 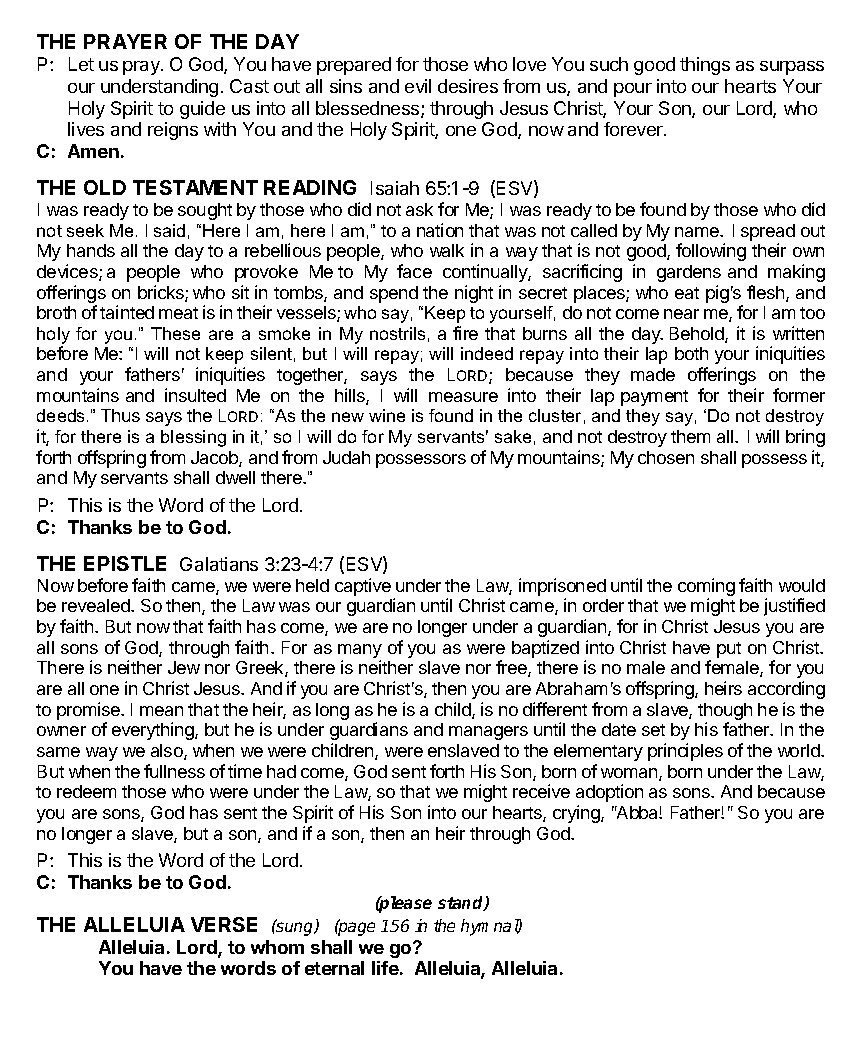 I want to click on chosen, so click(x=666, y=457).
